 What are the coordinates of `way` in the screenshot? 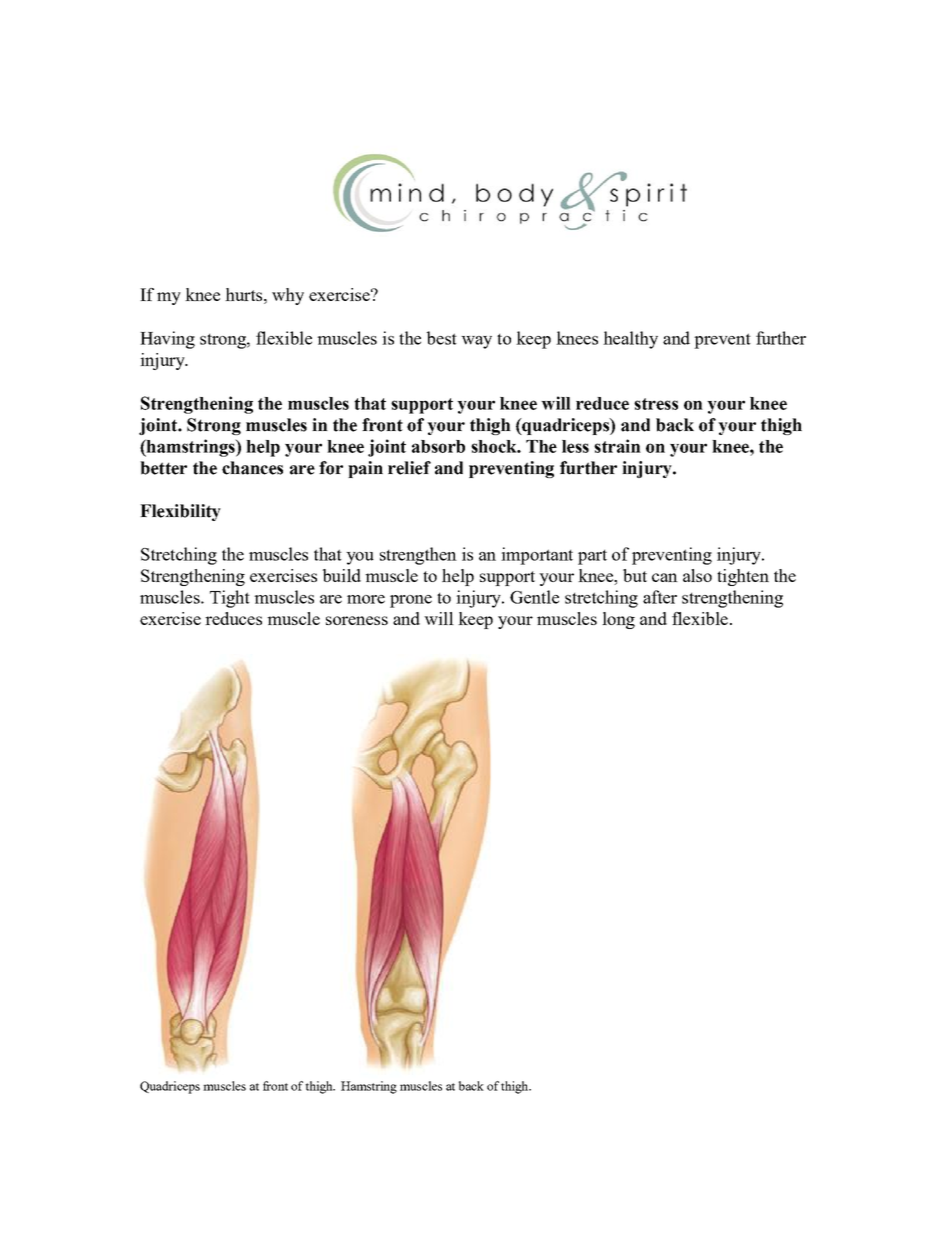 It's located at (476, 342).
